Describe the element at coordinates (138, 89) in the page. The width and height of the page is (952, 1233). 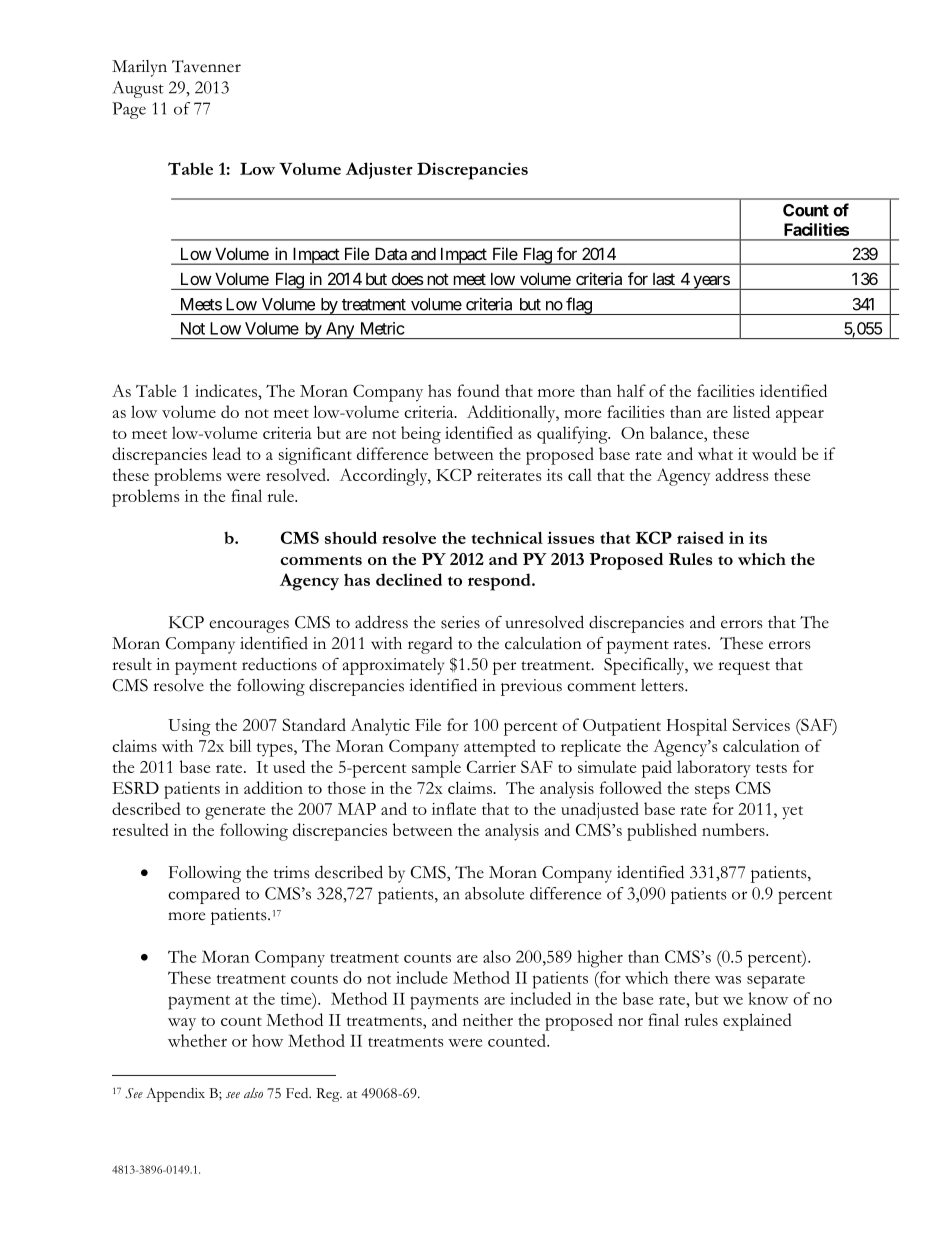
I see `August` at that location.
